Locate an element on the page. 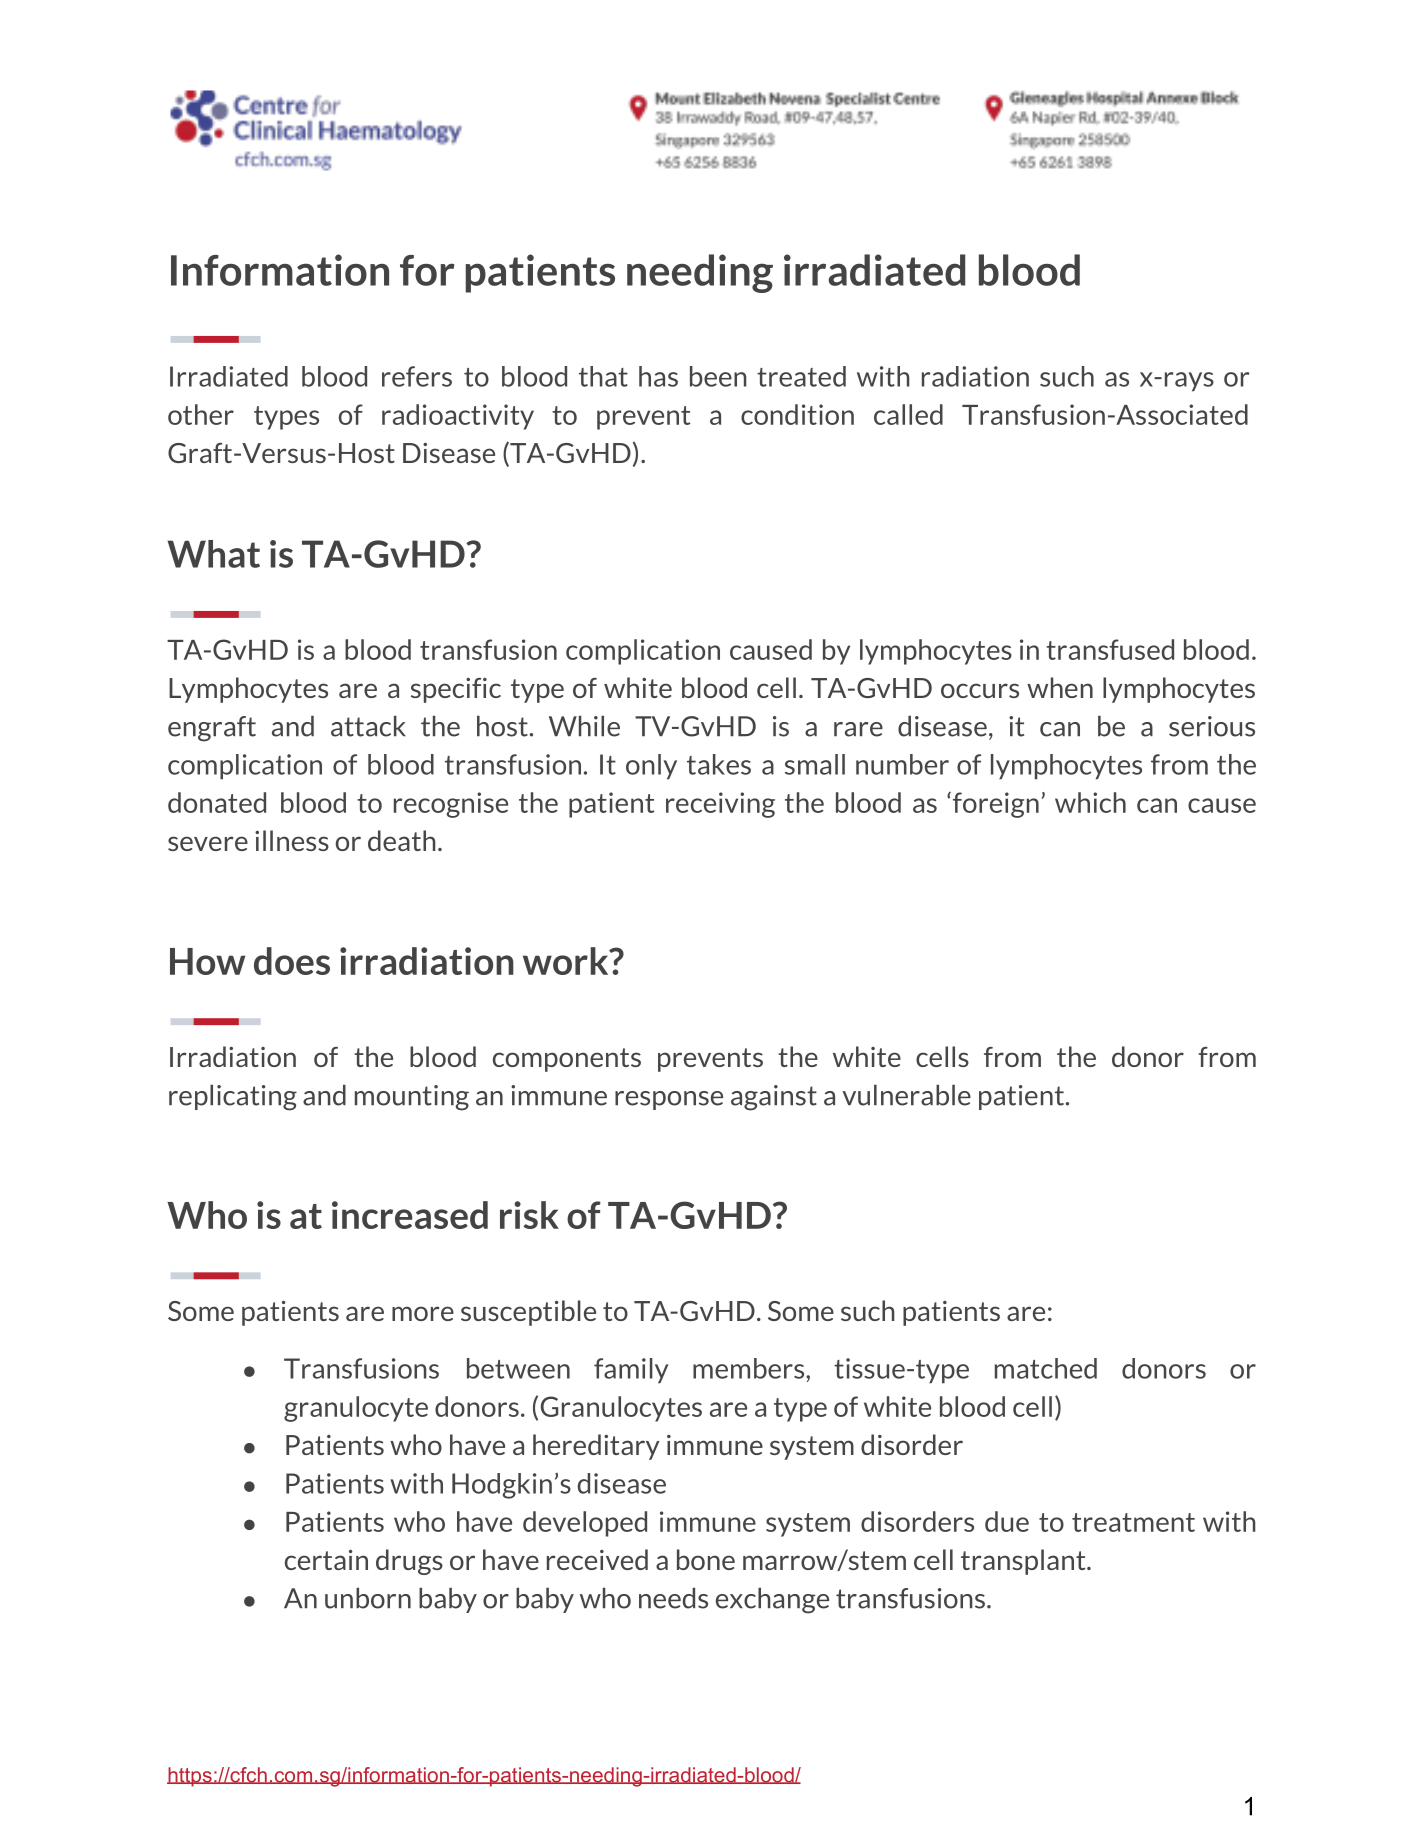 The image size is (1420, 1838). bone is located at coordinates (706, 1559).
